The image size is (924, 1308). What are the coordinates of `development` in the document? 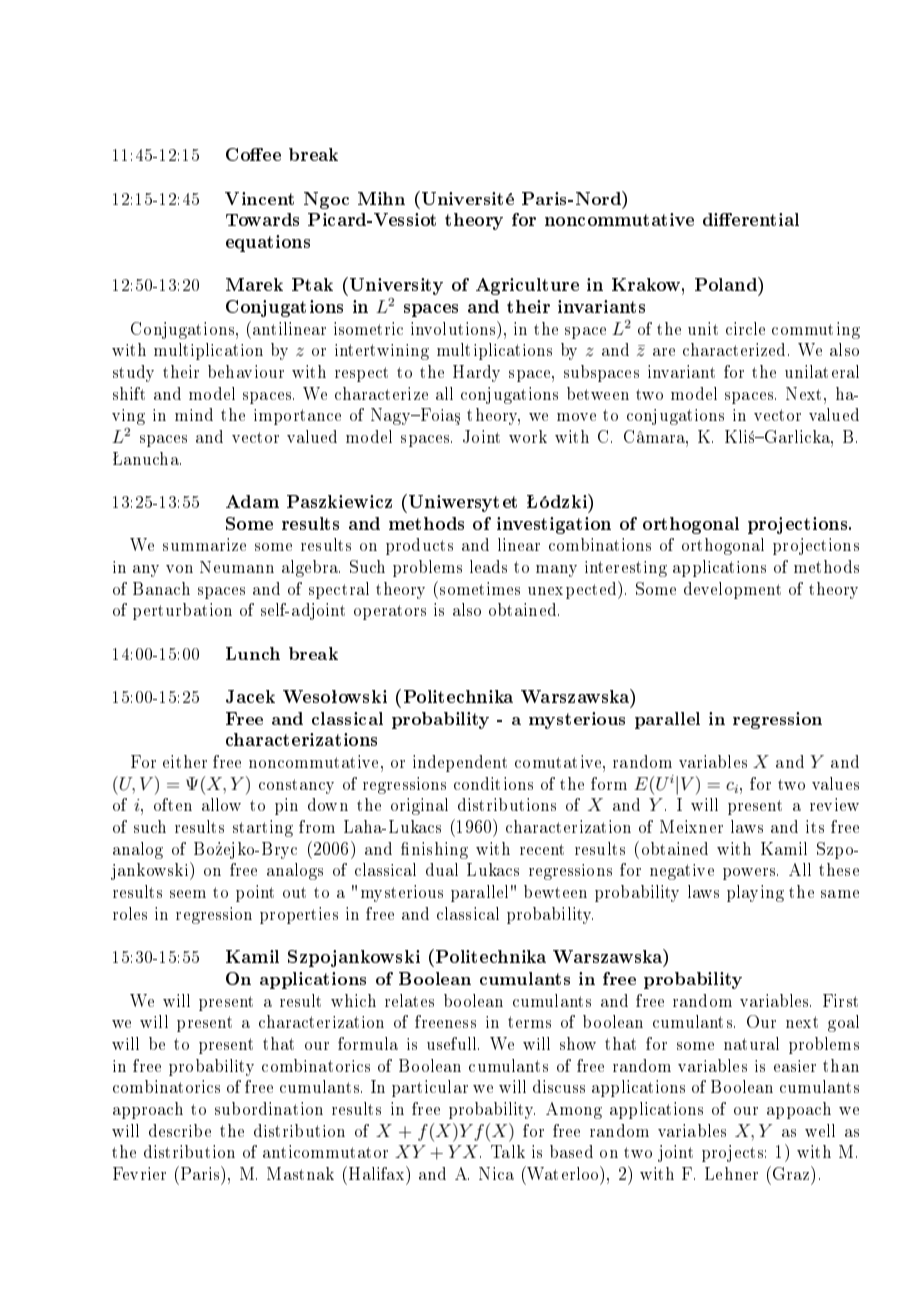 It's located at (732, 590).
